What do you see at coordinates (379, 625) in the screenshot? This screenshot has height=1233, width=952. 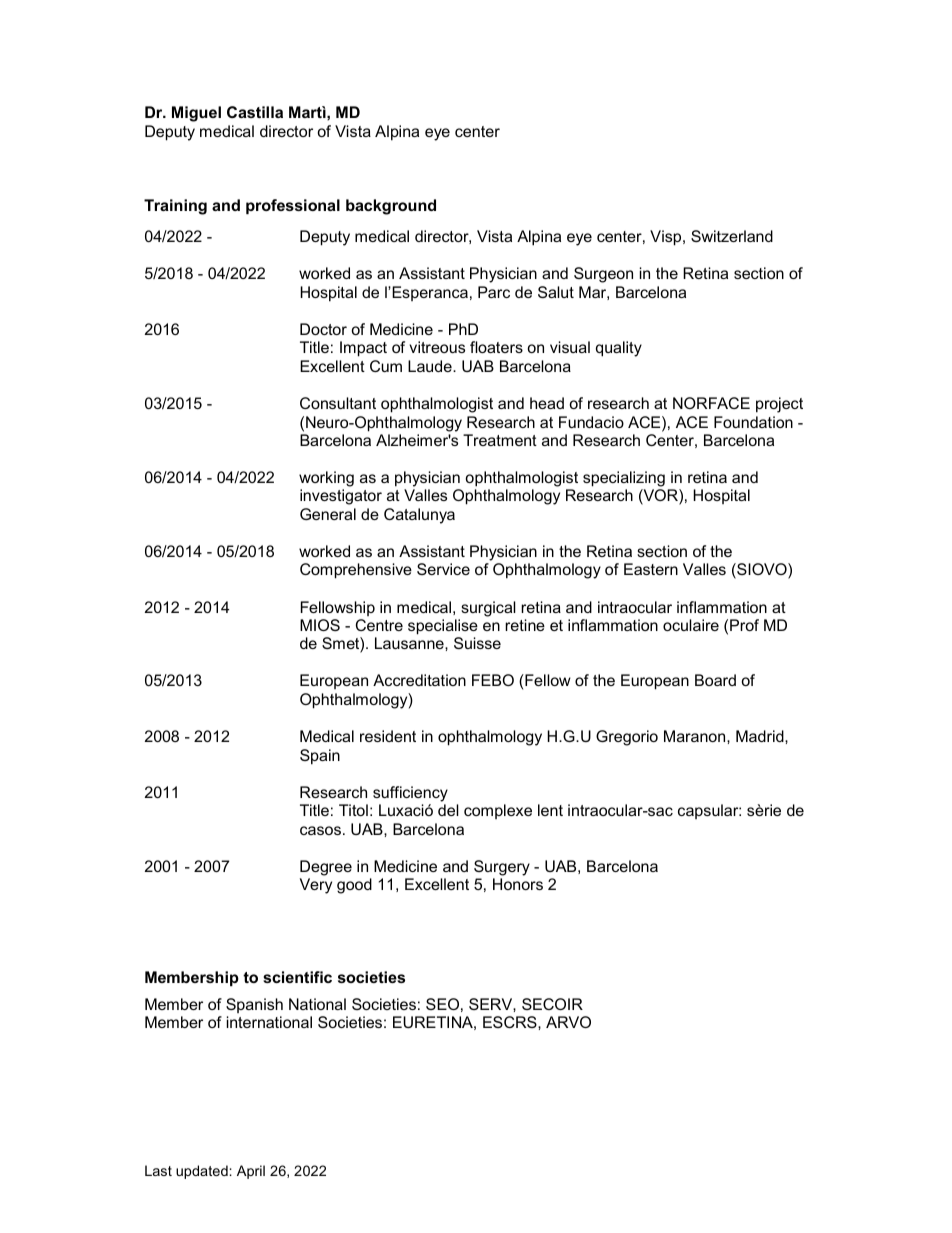 I see `Centre` at bounding box center [379, 625].
